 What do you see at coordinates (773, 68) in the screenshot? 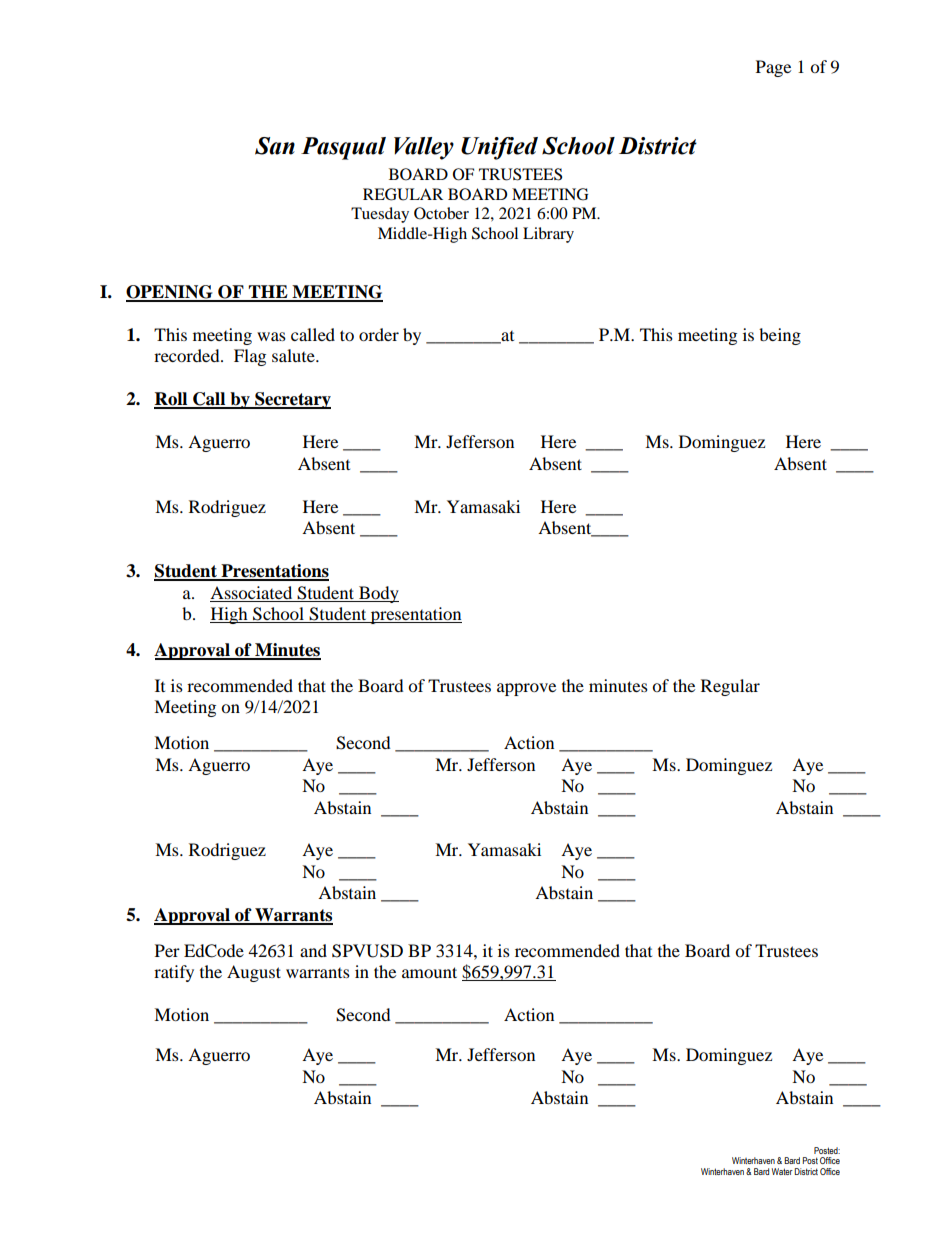
I see `Page` at bounding box center [773, 68].
